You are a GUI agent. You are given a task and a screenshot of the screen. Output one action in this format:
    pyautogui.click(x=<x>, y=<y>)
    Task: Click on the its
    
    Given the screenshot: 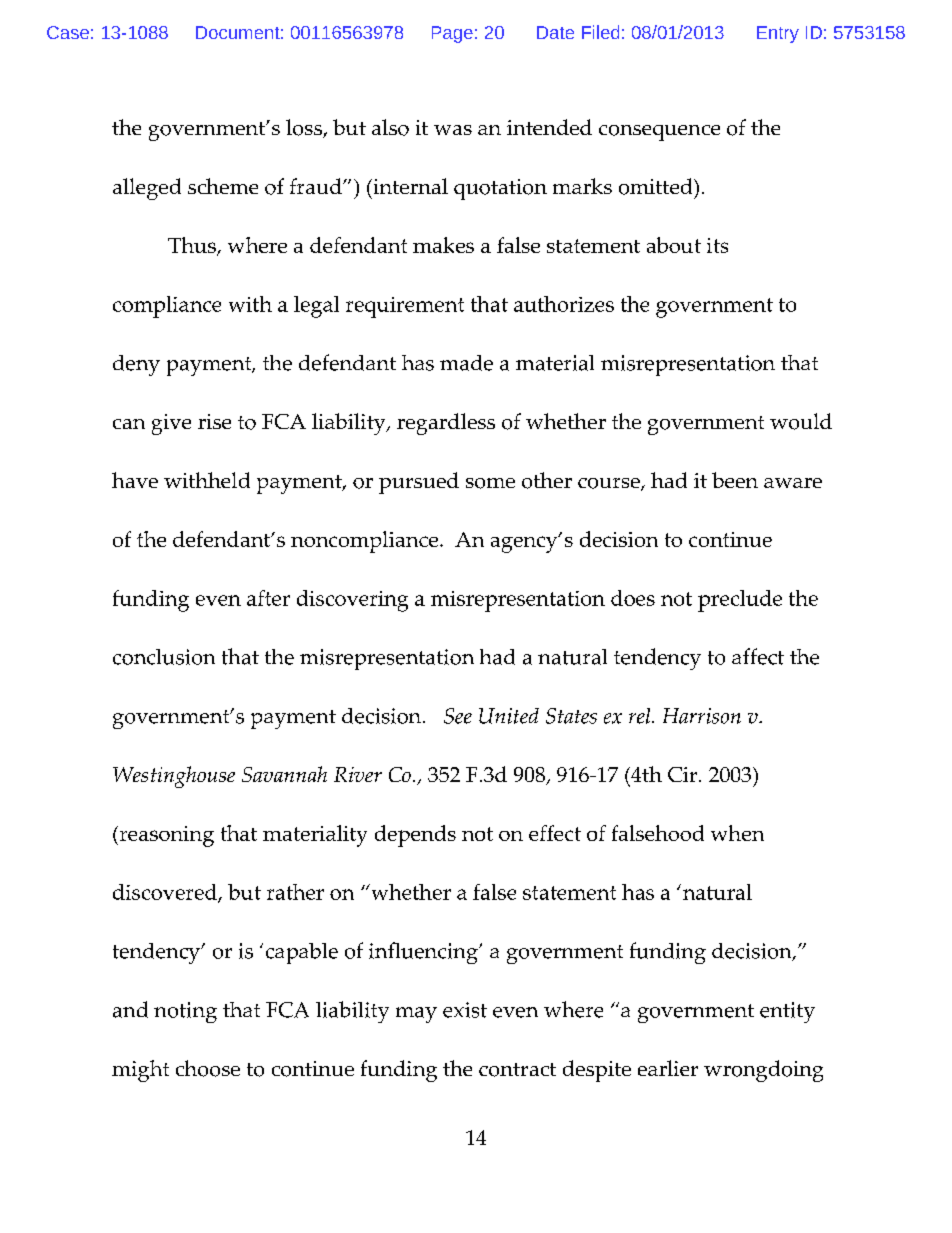 What is the action you would take?
    pyautogui.click(x=717, y=245)
